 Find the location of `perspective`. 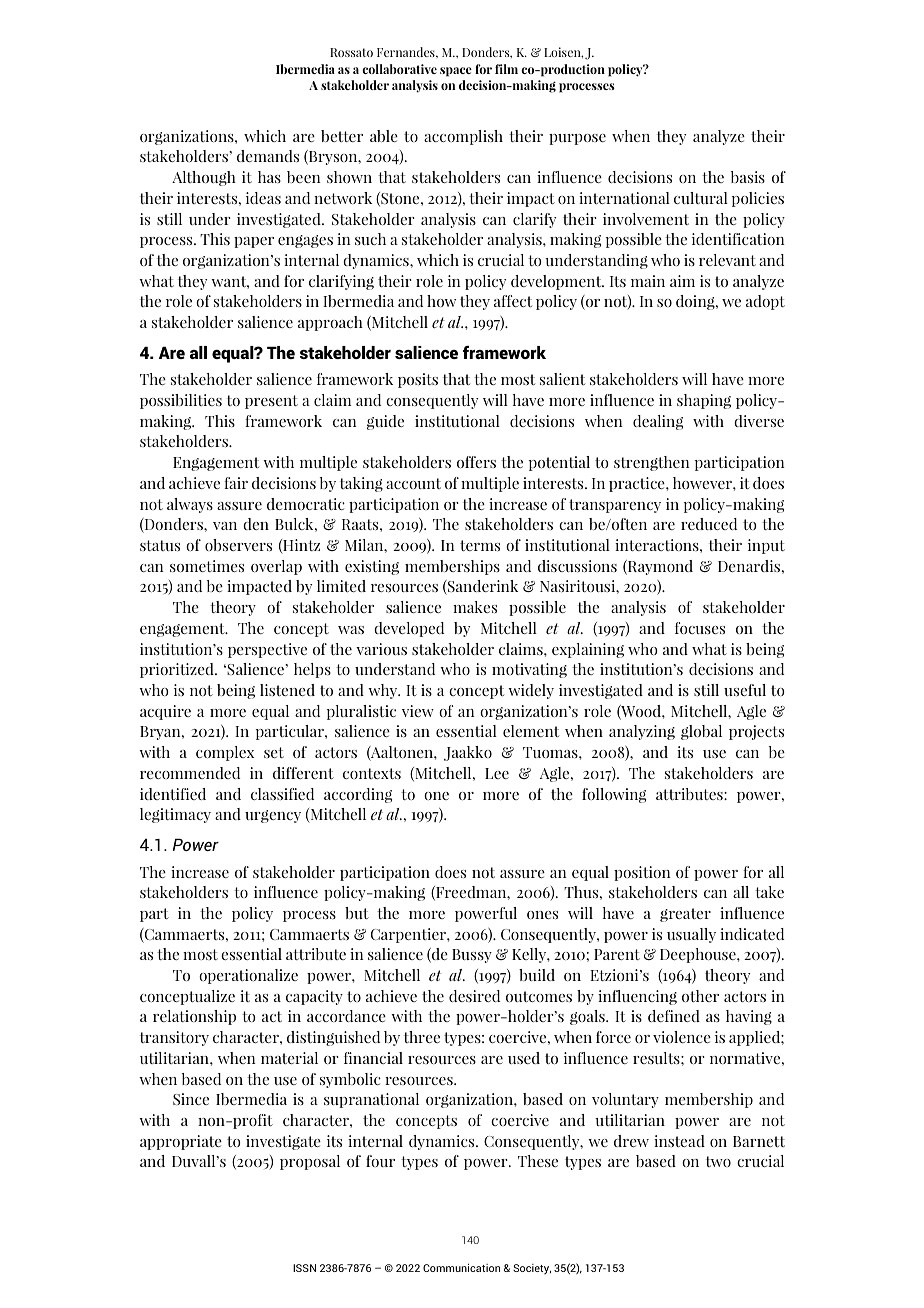

perspective is located at coordinates (267, 650).
